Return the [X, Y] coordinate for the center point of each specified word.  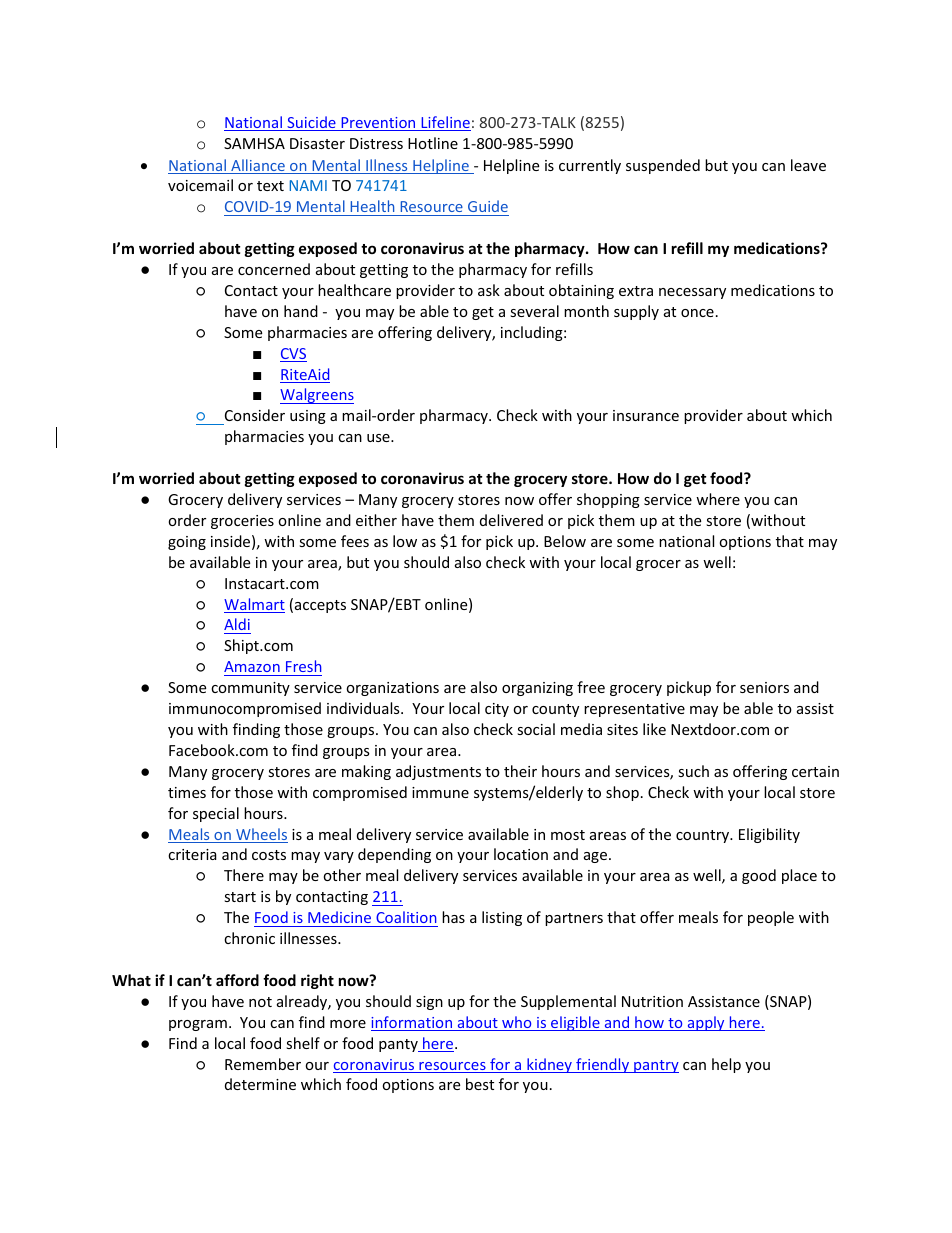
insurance [646, 415]
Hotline [433, 143]
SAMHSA [254, 143]
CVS [293, 355]
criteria [192, 854]
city [497, 710]
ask [489, 290]
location [521, 854]
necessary [692, 293]
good [759, 876]
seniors [764, 687]
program [198, 1025]
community [250, 689]
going [187, 543]
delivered [511, 520]
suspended [663, 166]
